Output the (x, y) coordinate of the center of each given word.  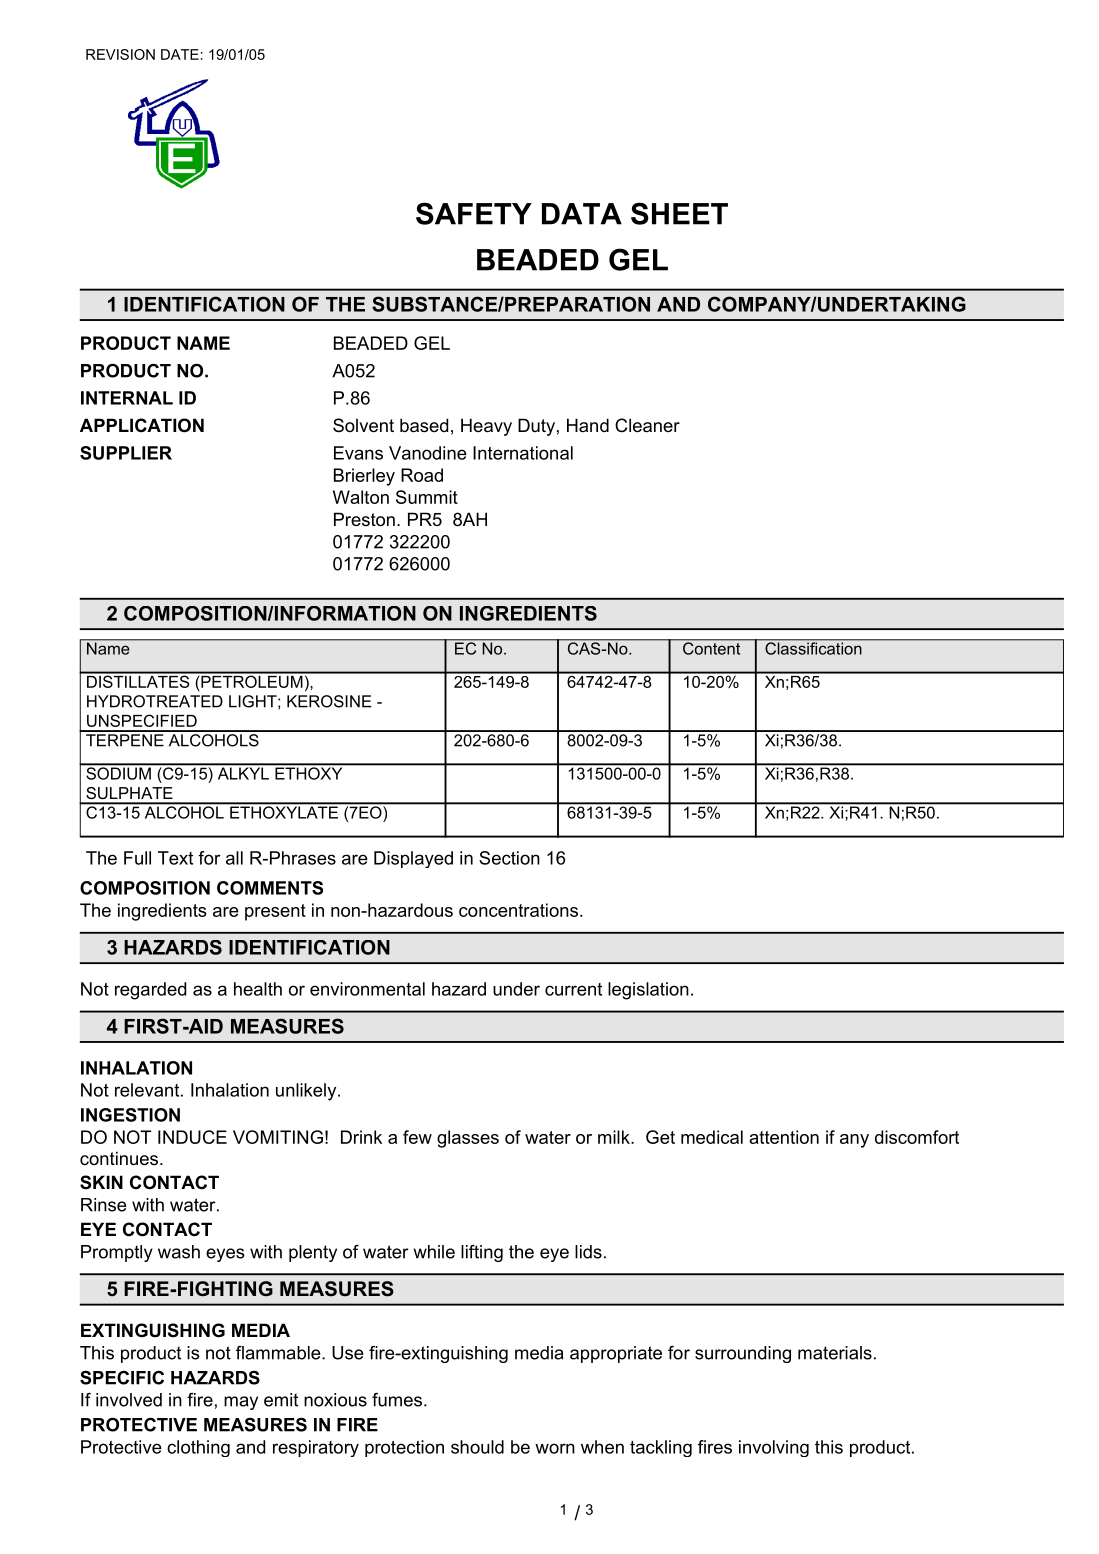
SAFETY (474, 213)
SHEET (679, 213)
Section (509, 858)
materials (835, 1353)
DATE (180, 54)
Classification (813, 647)
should (477, 1447)
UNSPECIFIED (142, 720)
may (241, 1403)
